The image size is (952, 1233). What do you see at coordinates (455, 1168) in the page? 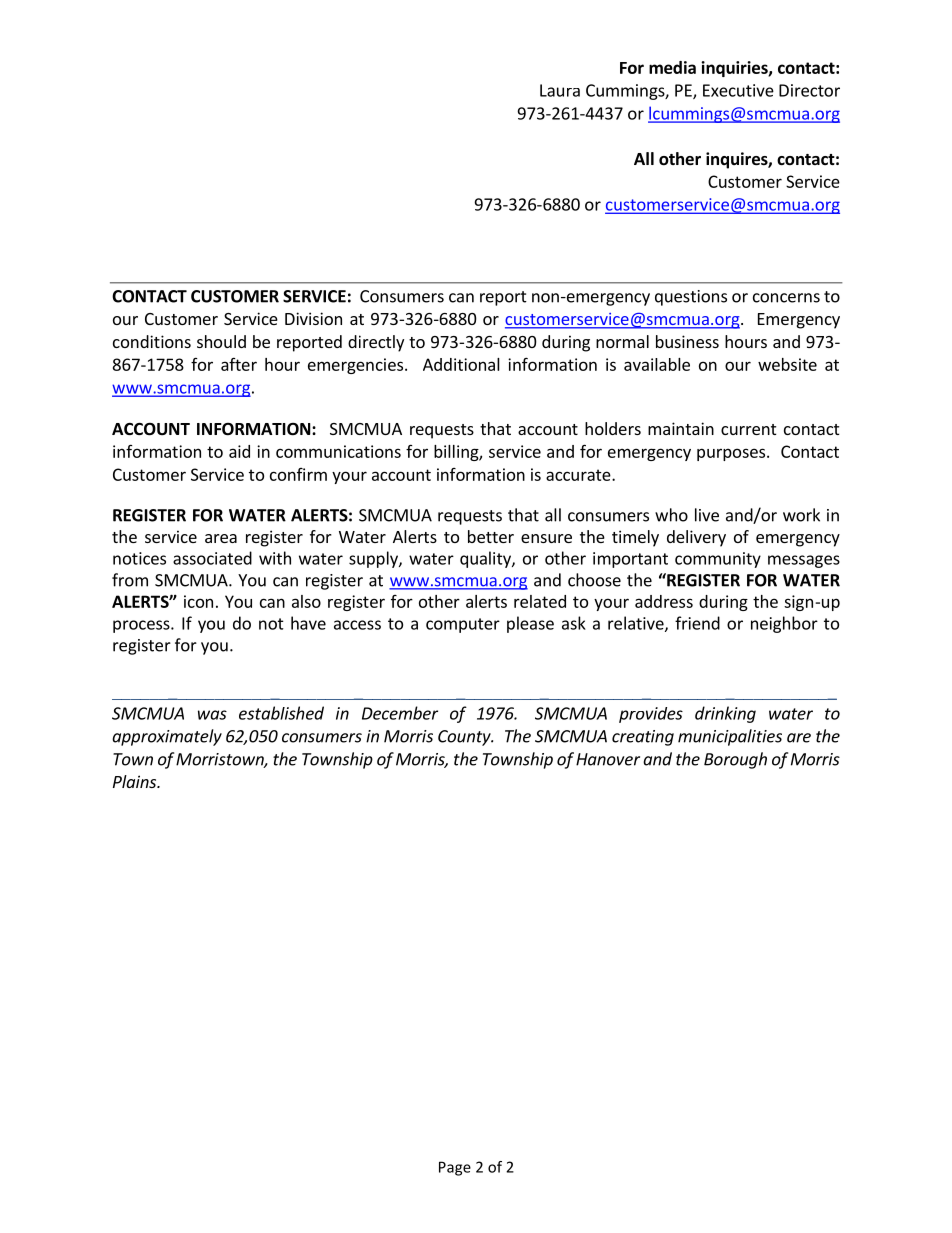
I see `Page` at bounding box center [455, 1168].
